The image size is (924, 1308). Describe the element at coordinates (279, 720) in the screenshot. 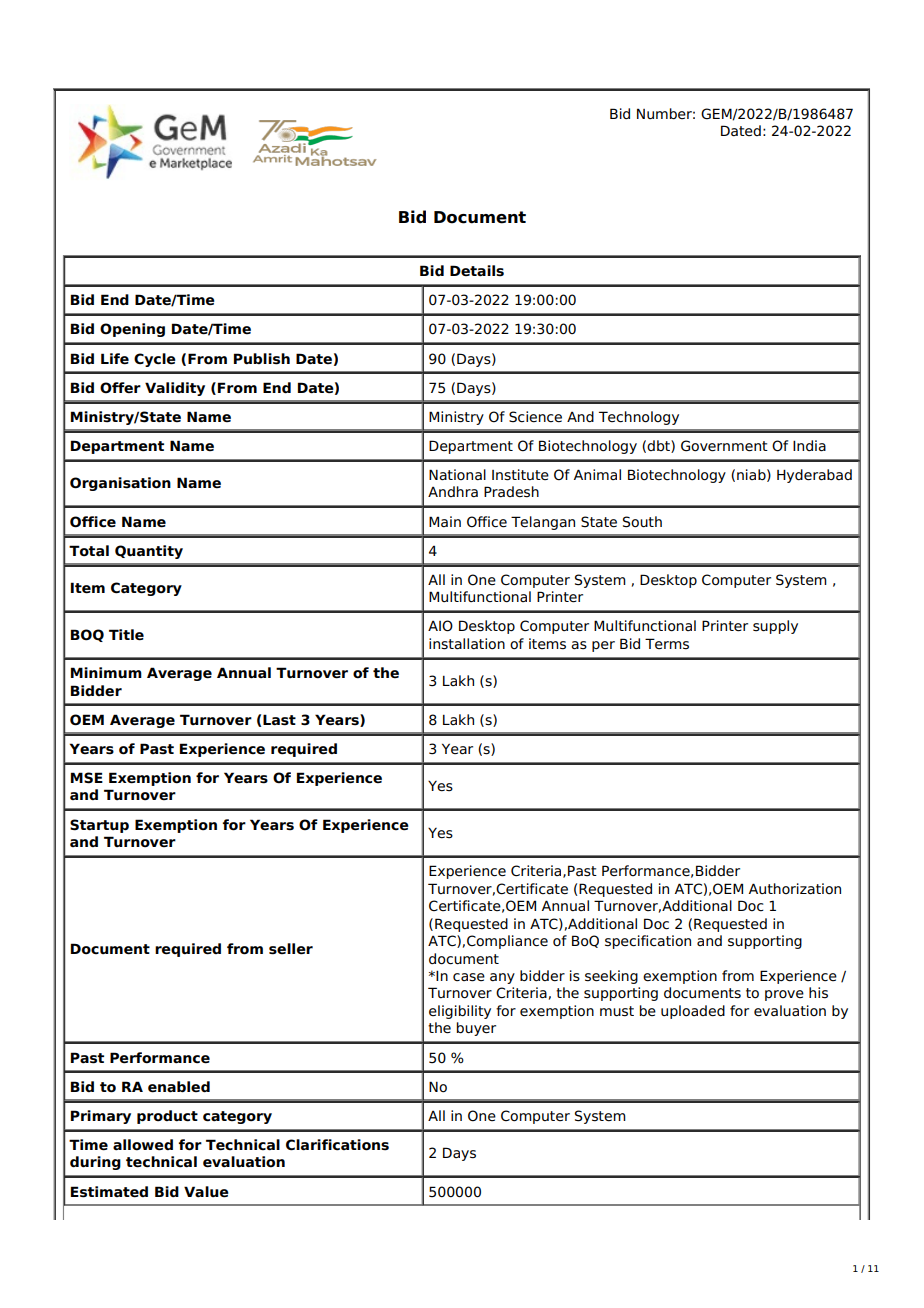

I see `Last` at that location.
